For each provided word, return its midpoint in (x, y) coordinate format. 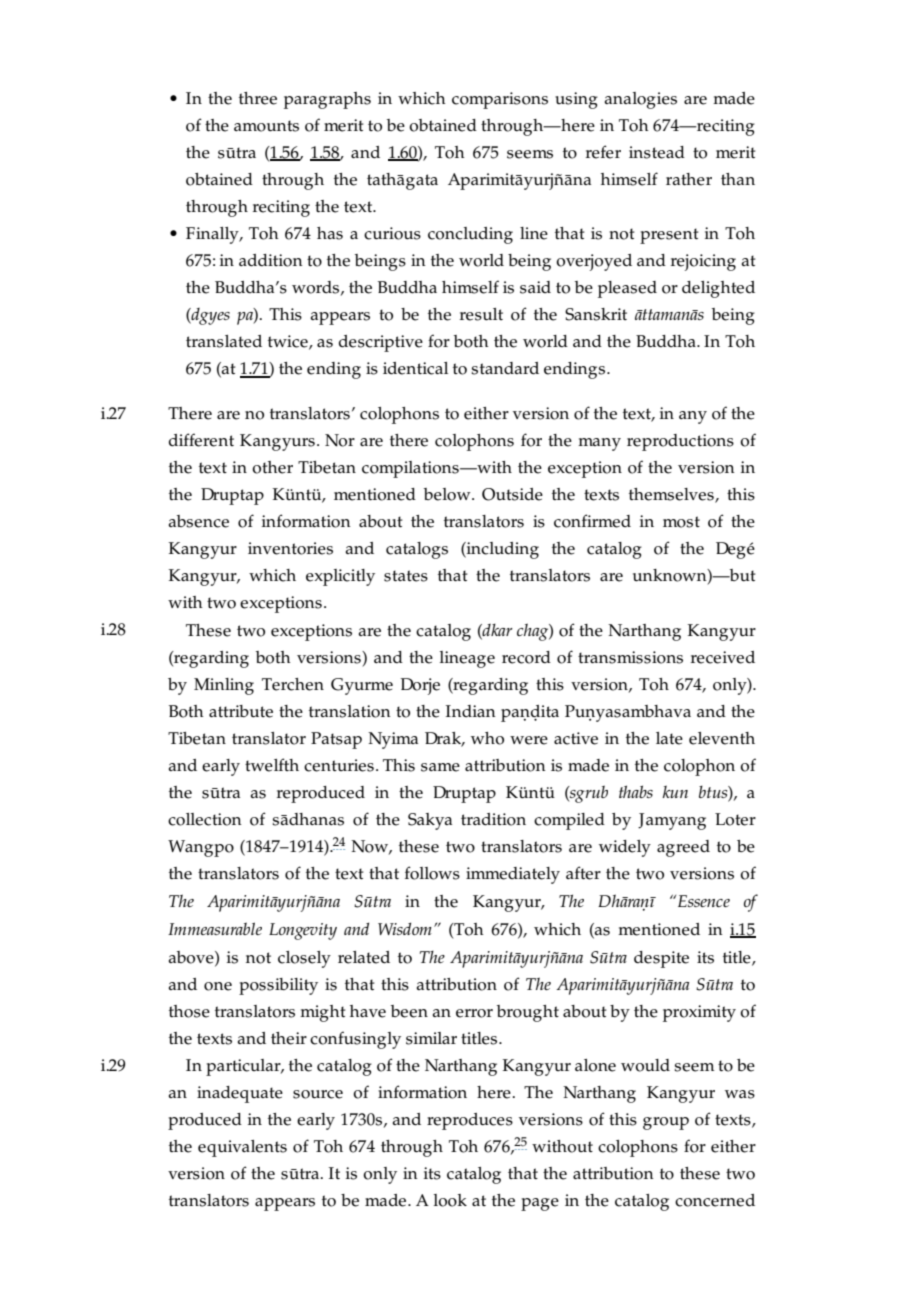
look (450, 1200)
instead (657, 152)
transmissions (630, 657)
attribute (241, 711)
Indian (471, 711)
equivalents (242, 1148)
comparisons (500, 100)
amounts (266, 126)
